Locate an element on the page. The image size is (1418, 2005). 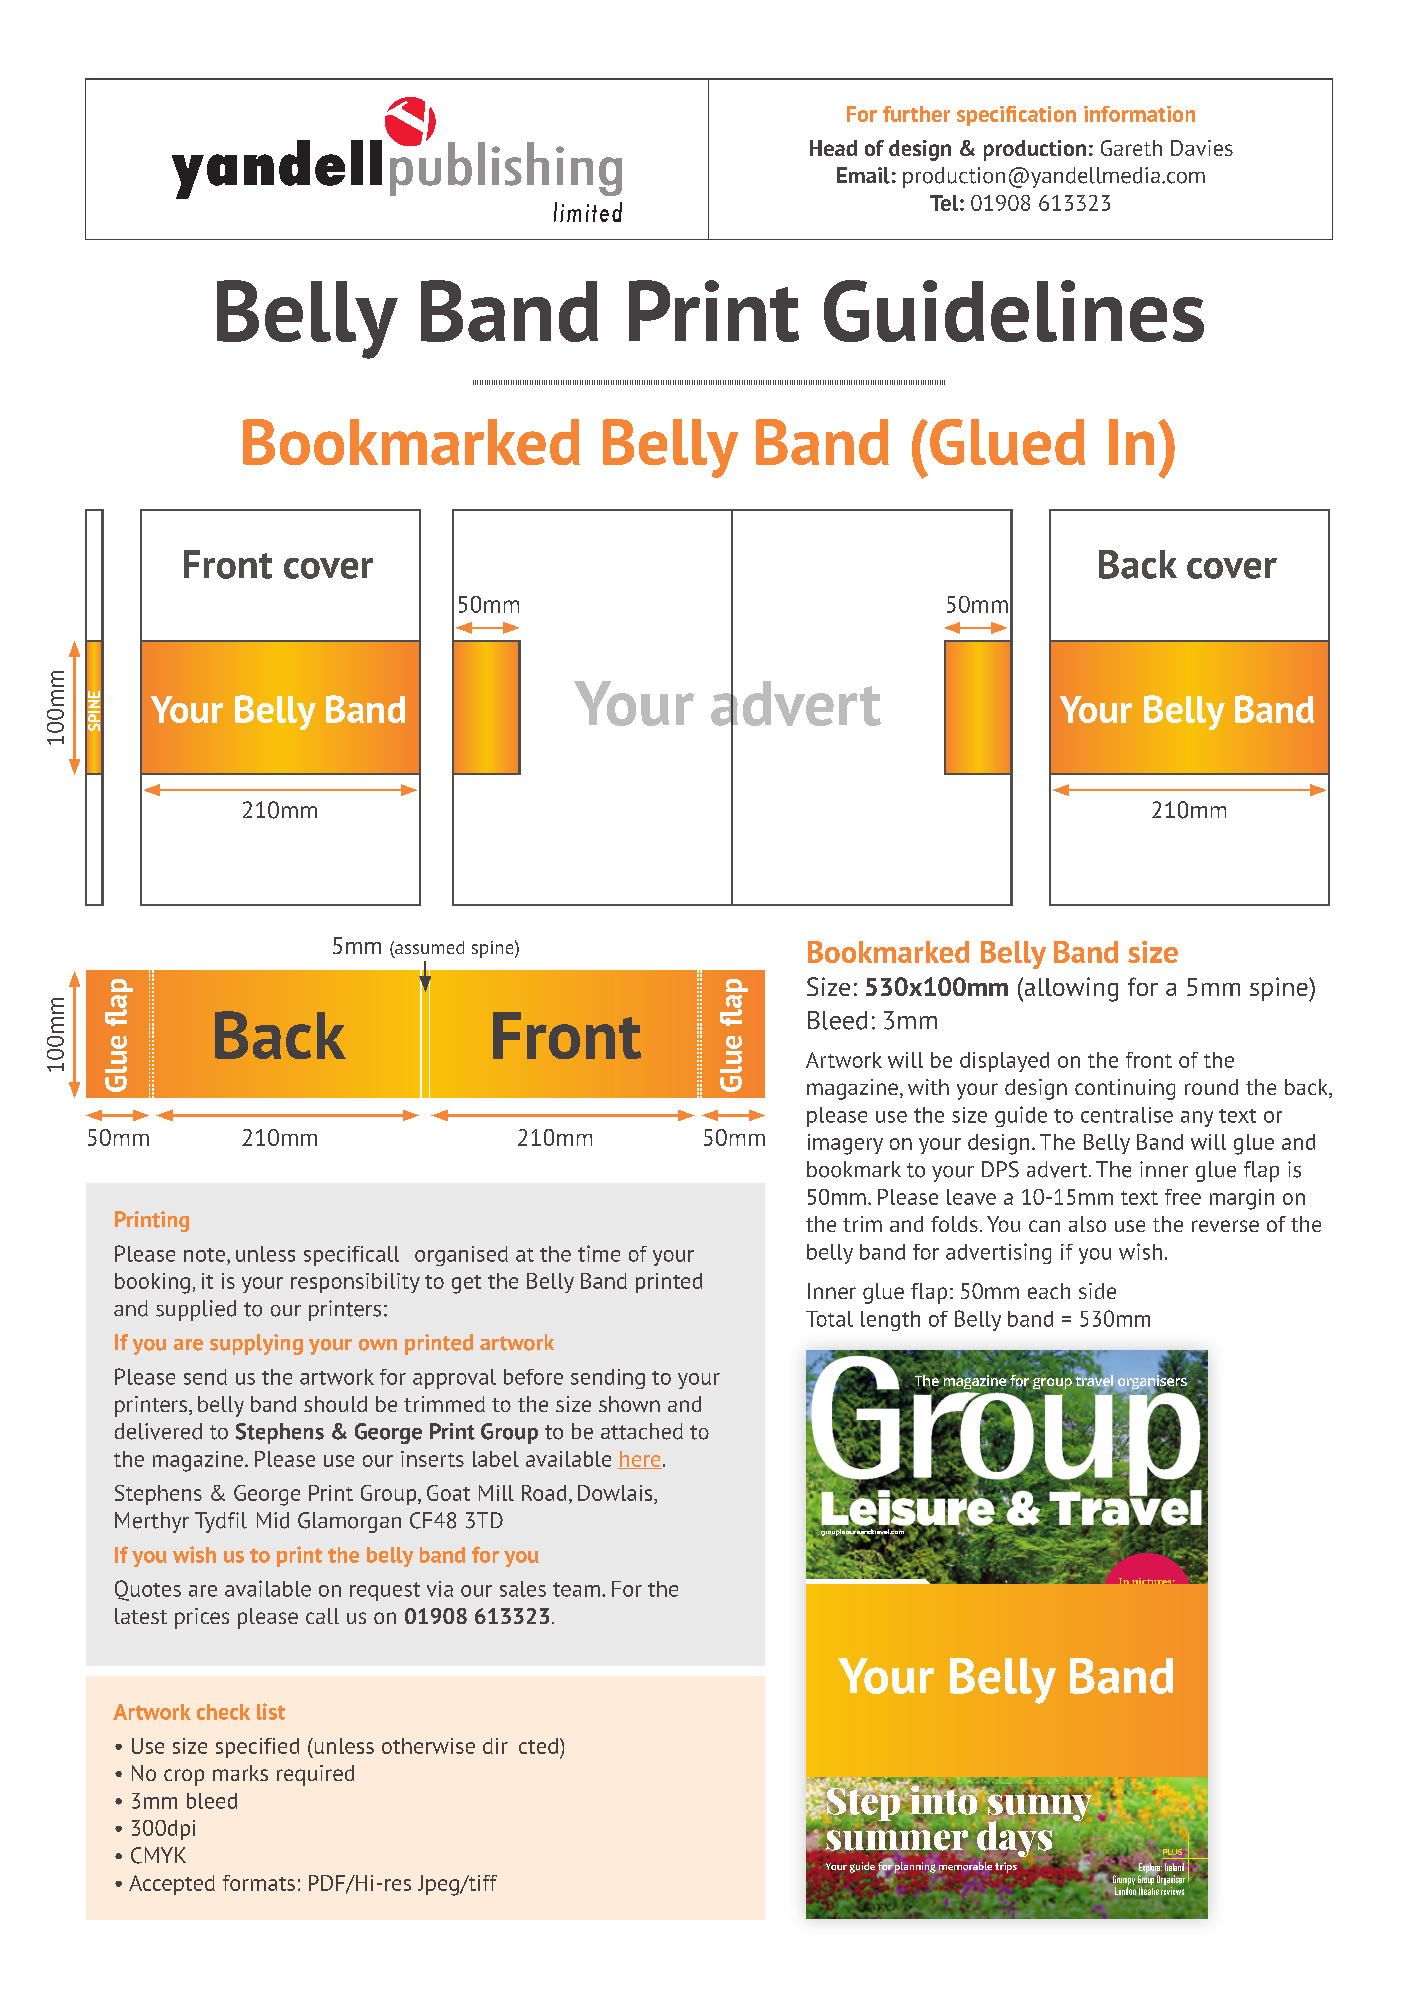
Email is located at coordinates (863, 175).
